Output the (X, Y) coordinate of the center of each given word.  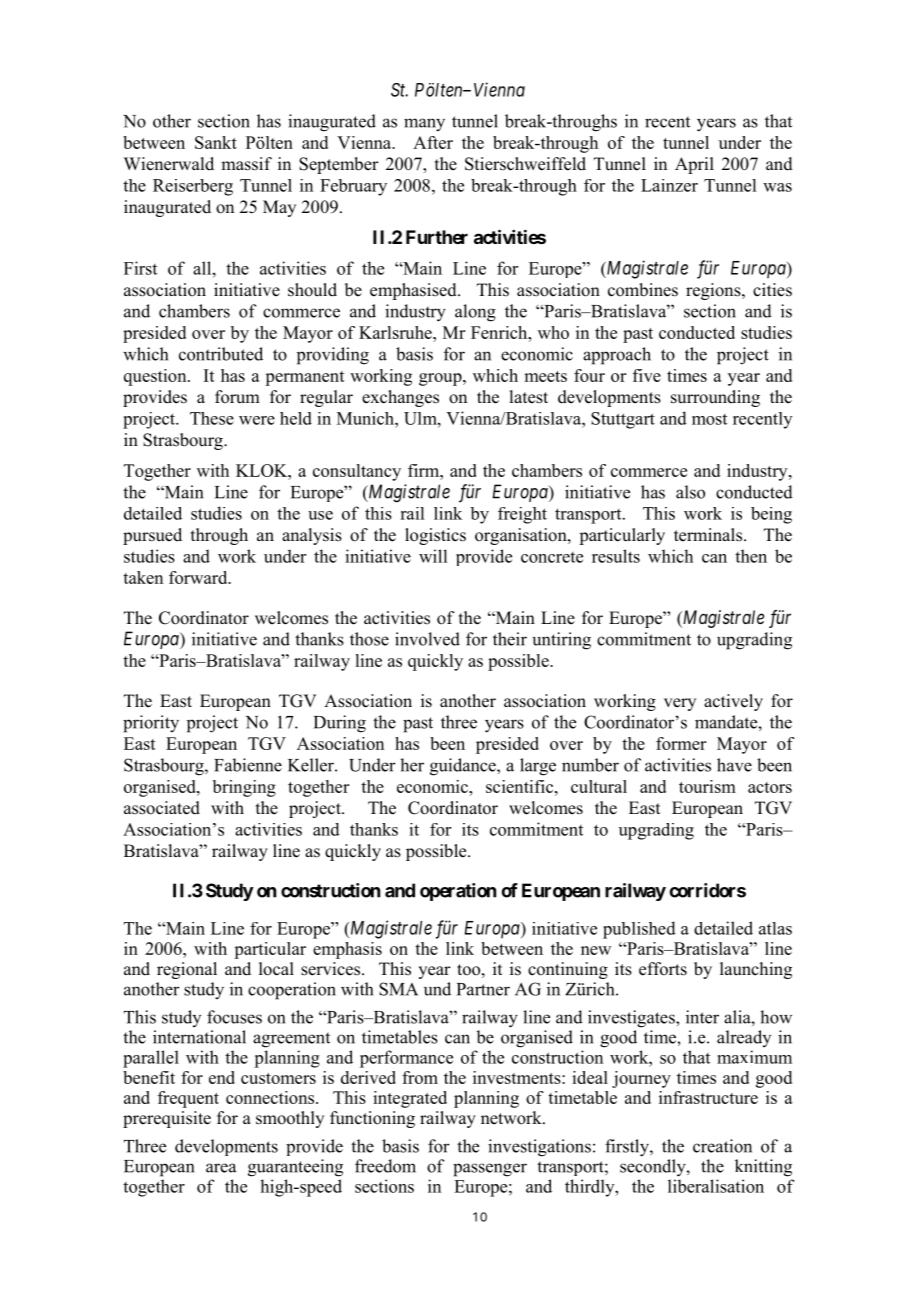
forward (199, 577)
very (680, 704)
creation (722, 1146)
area (221, 1168)
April (694, 165)
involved (427, 639)
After (433, 142)
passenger (490, 1170)
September (339, 165)
